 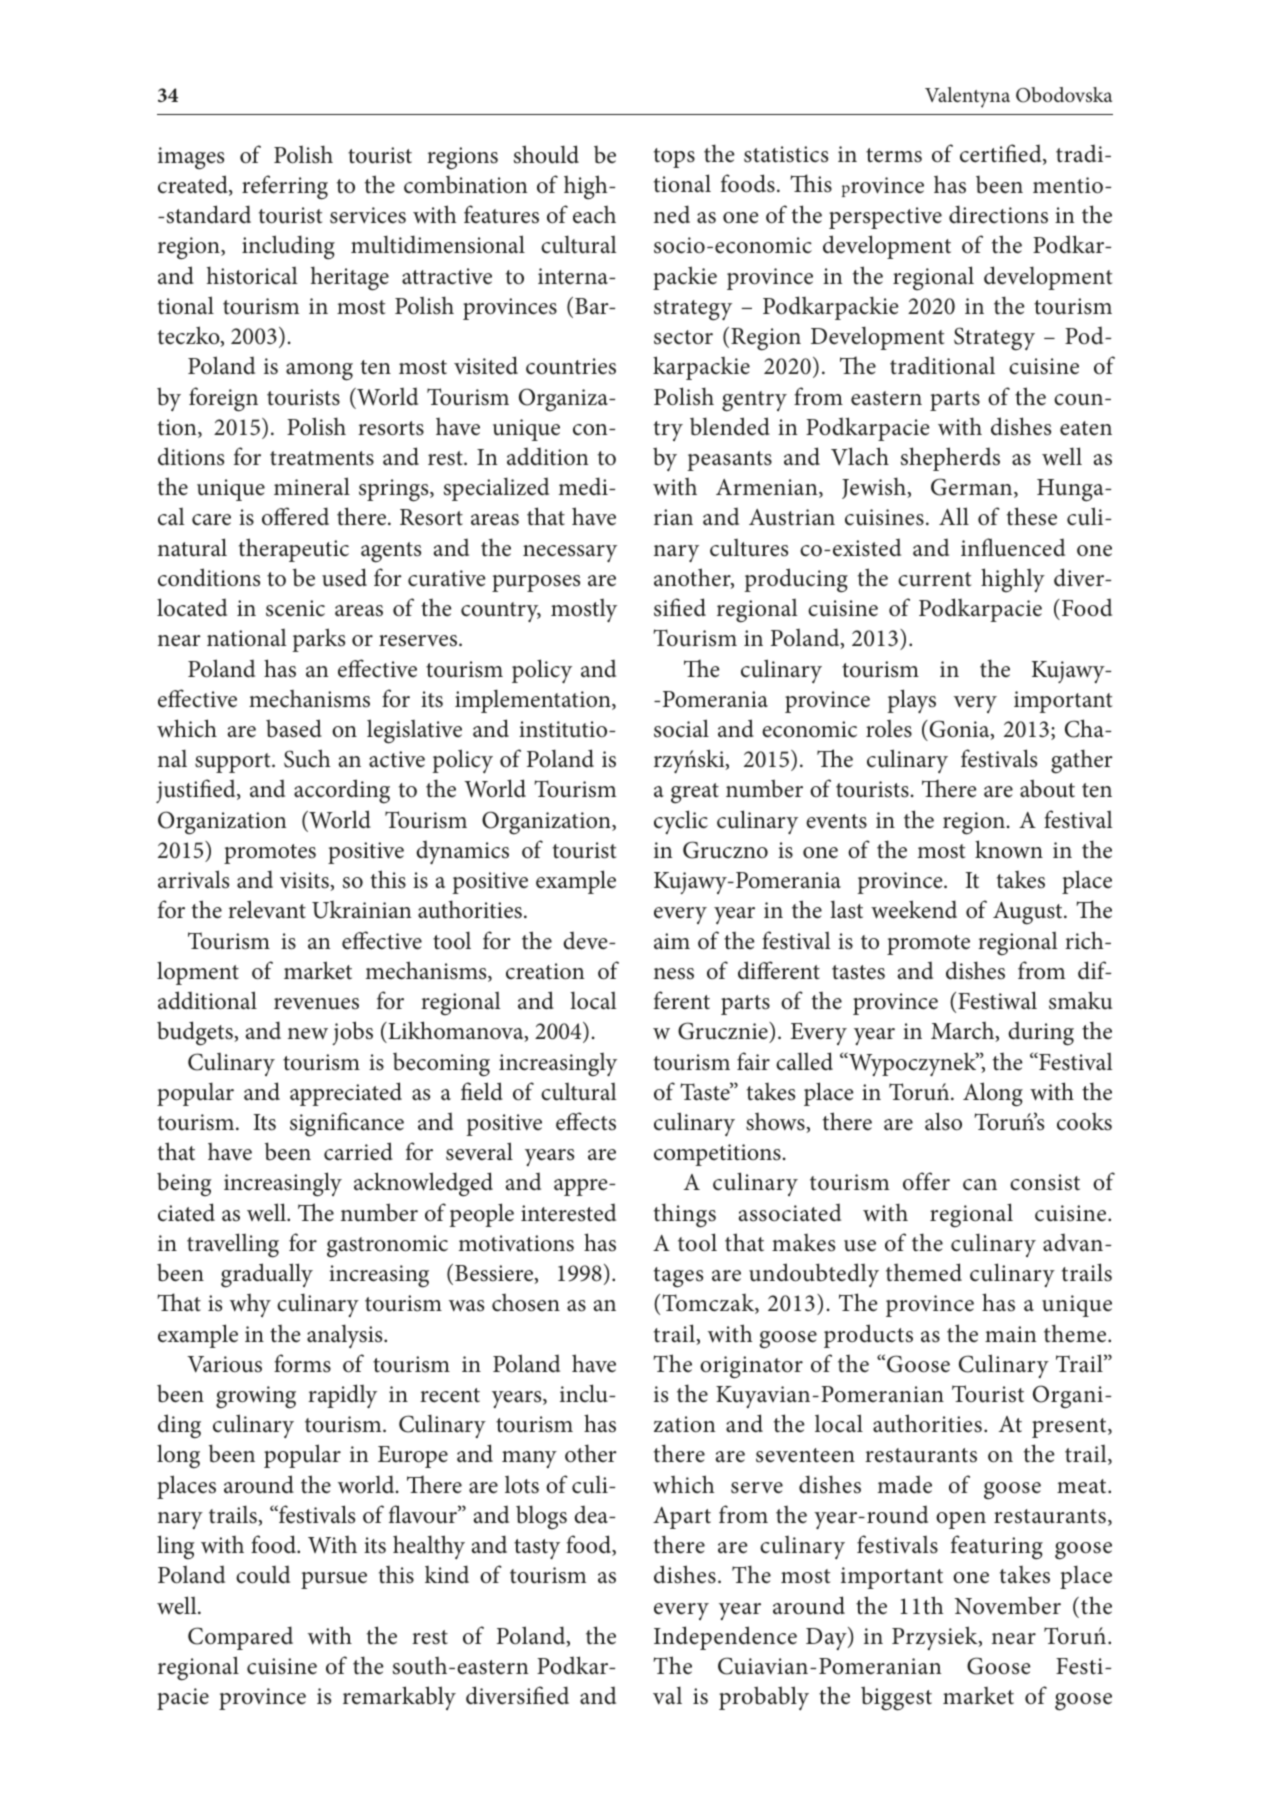 What do you see at coordinates (594, 214) in the screenshot?
I see `each` at bounding box center [594, 214].
